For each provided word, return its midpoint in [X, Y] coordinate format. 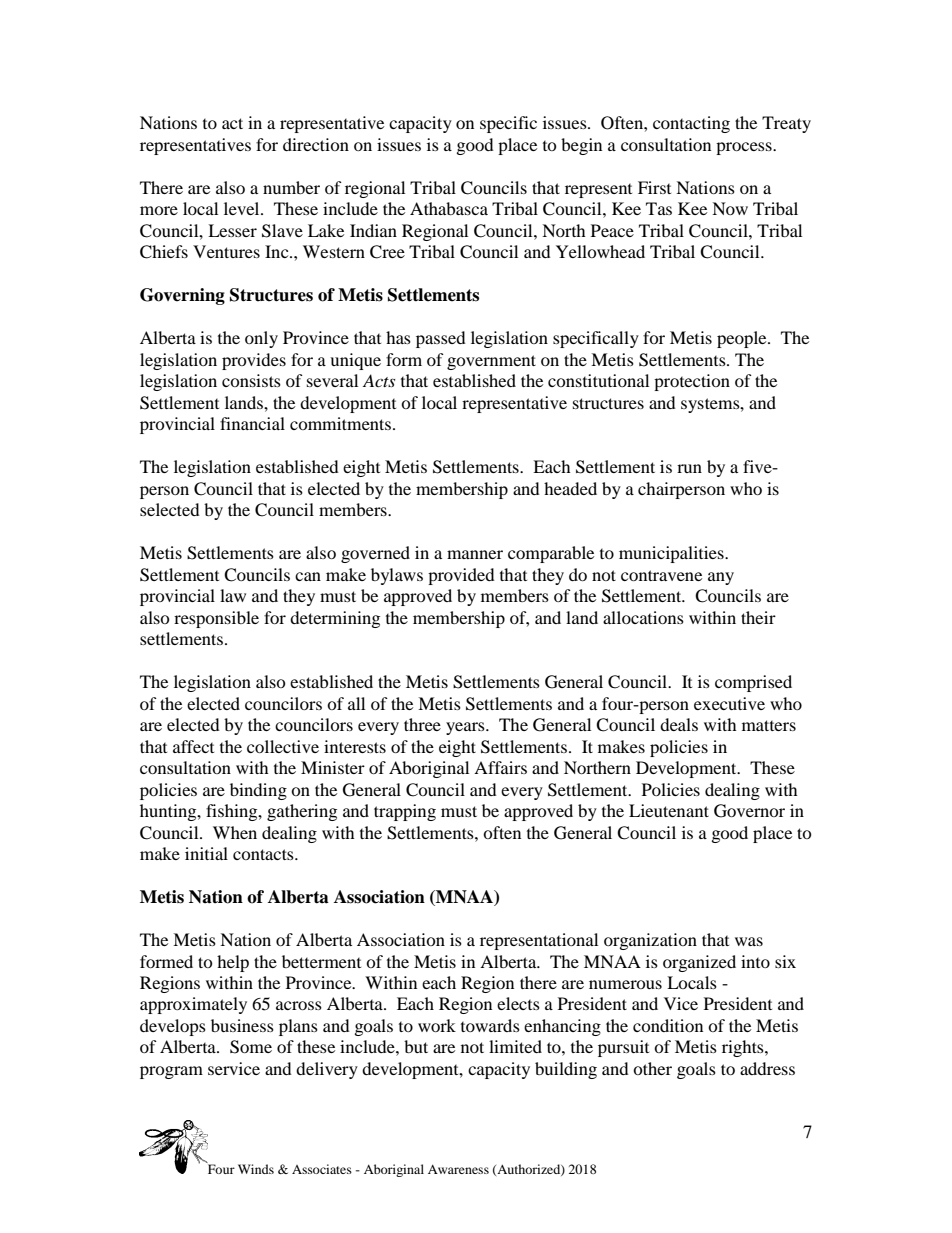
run [689, 468]
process [745, 148]
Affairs [500, 767]
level [243, 208]
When [235, 832]
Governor [749, 811]
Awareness [458, 1169]
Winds [256, 1169]
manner [475, 554]
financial [252, 423]
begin [581, 146]
